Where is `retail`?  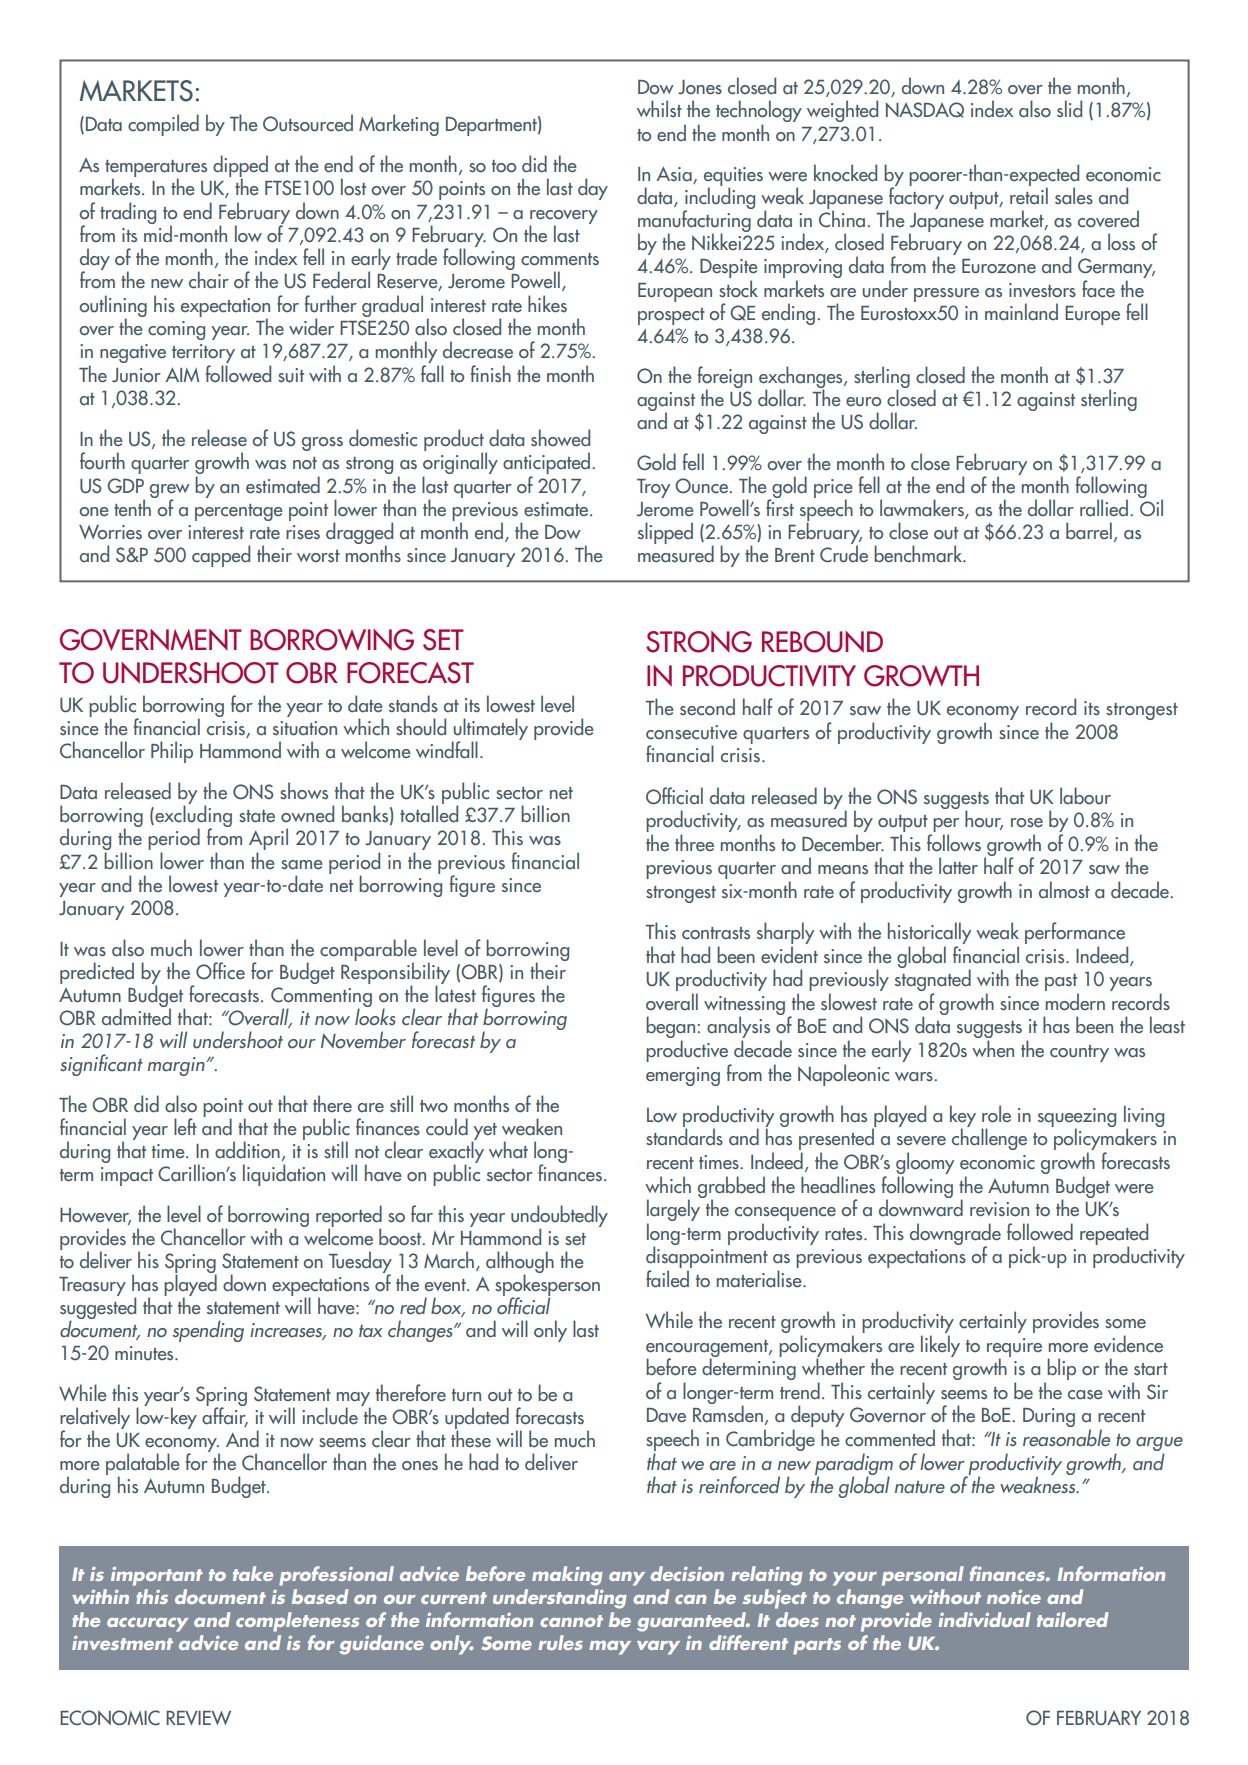
retail is located at coordinates (1029, 196).
